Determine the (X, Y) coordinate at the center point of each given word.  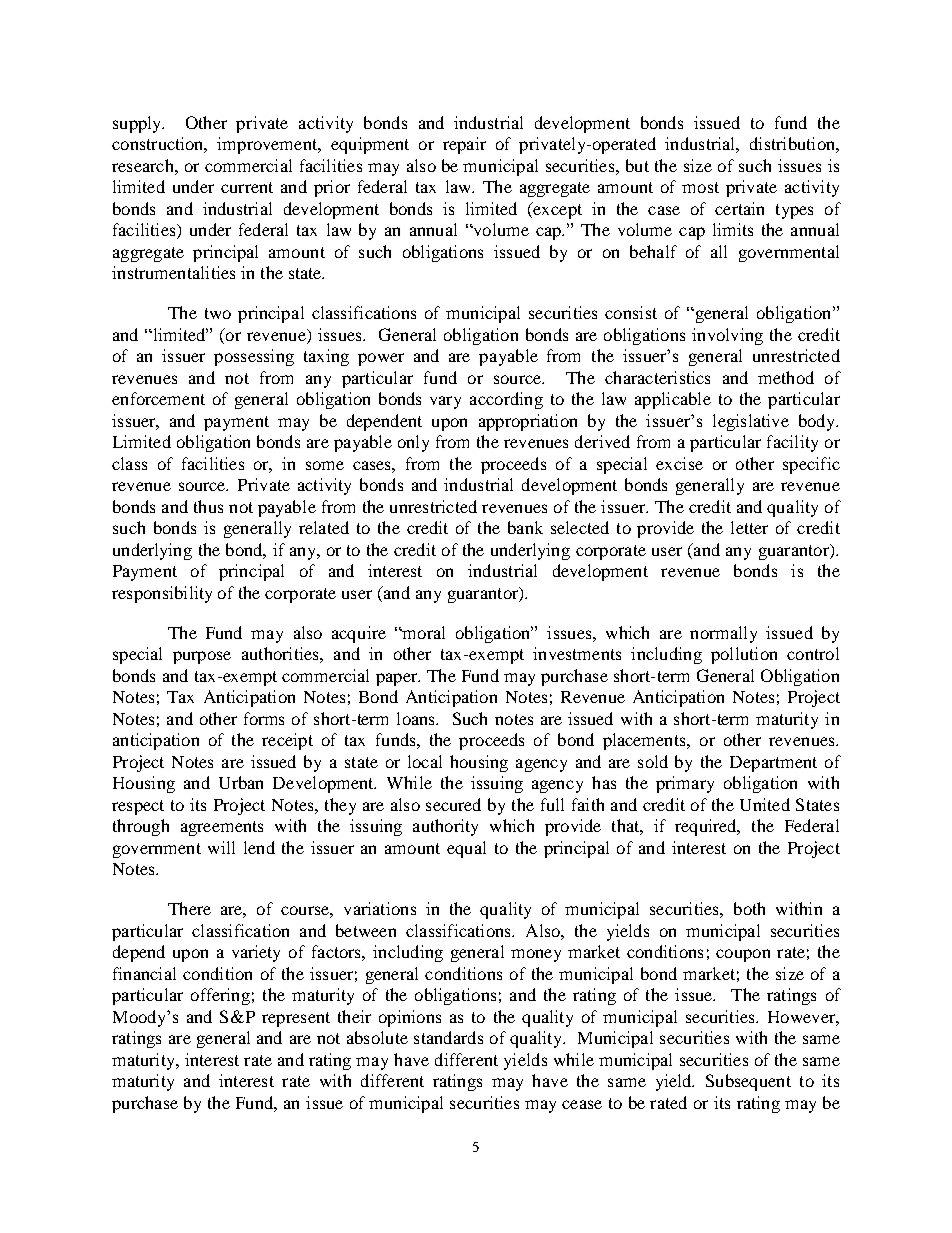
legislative (751, 422)
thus (208, 506)
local (425, 761)
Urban (241, 782)
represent (296, 1019)
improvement (268, 145)
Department (773, 764)
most (700, 187)
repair (464, 145)
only (413, 443)
